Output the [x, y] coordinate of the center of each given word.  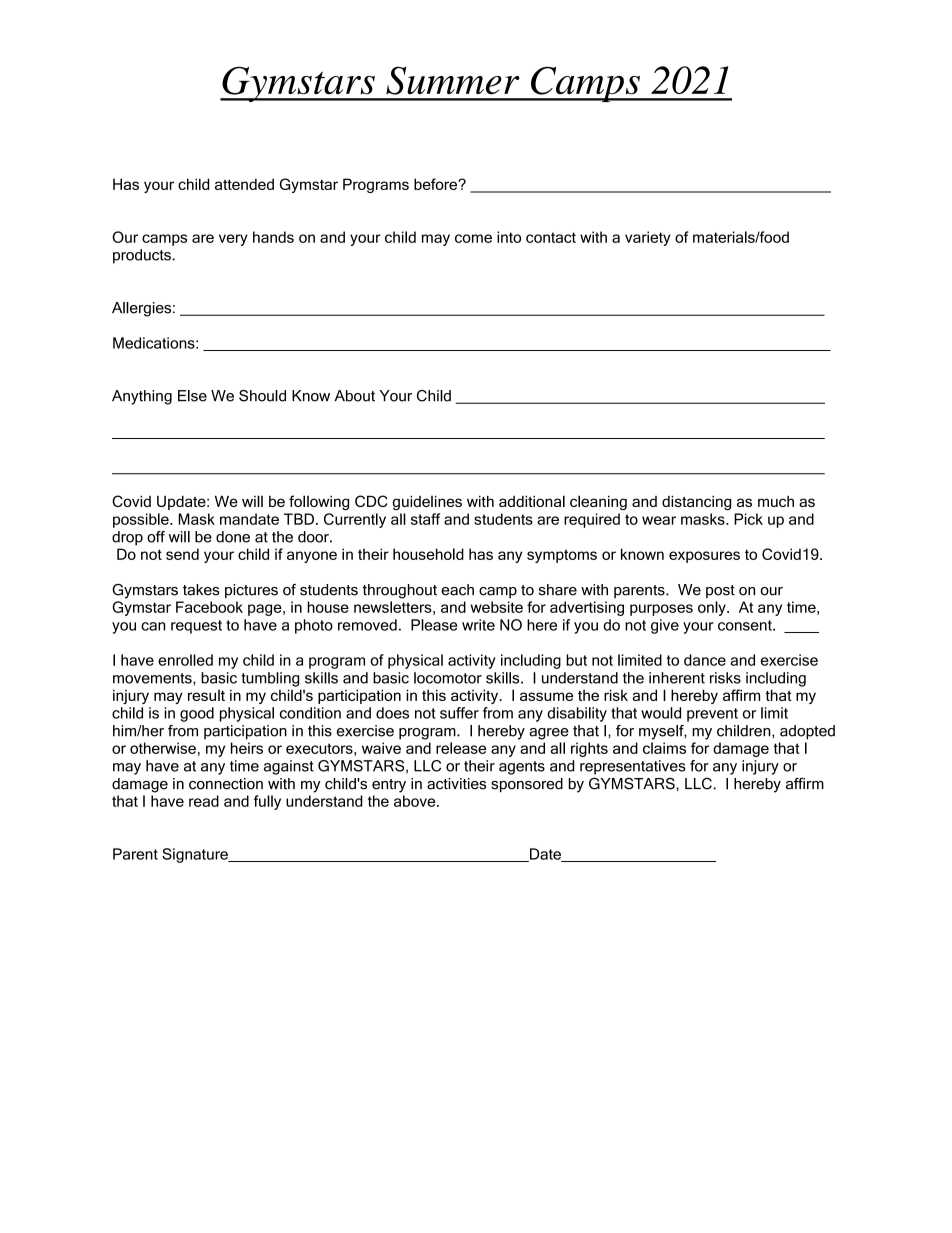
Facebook [209, 607]
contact [551, 237]
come [473, 238]
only [713, 608]
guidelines [427, 503]
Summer [453, 80]
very [233, 240]
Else [192, 396]
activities [456, 784]
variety [648, 238]
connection [226, 784]
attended [244, 184]
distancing [696, 503]
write [478, 625]
